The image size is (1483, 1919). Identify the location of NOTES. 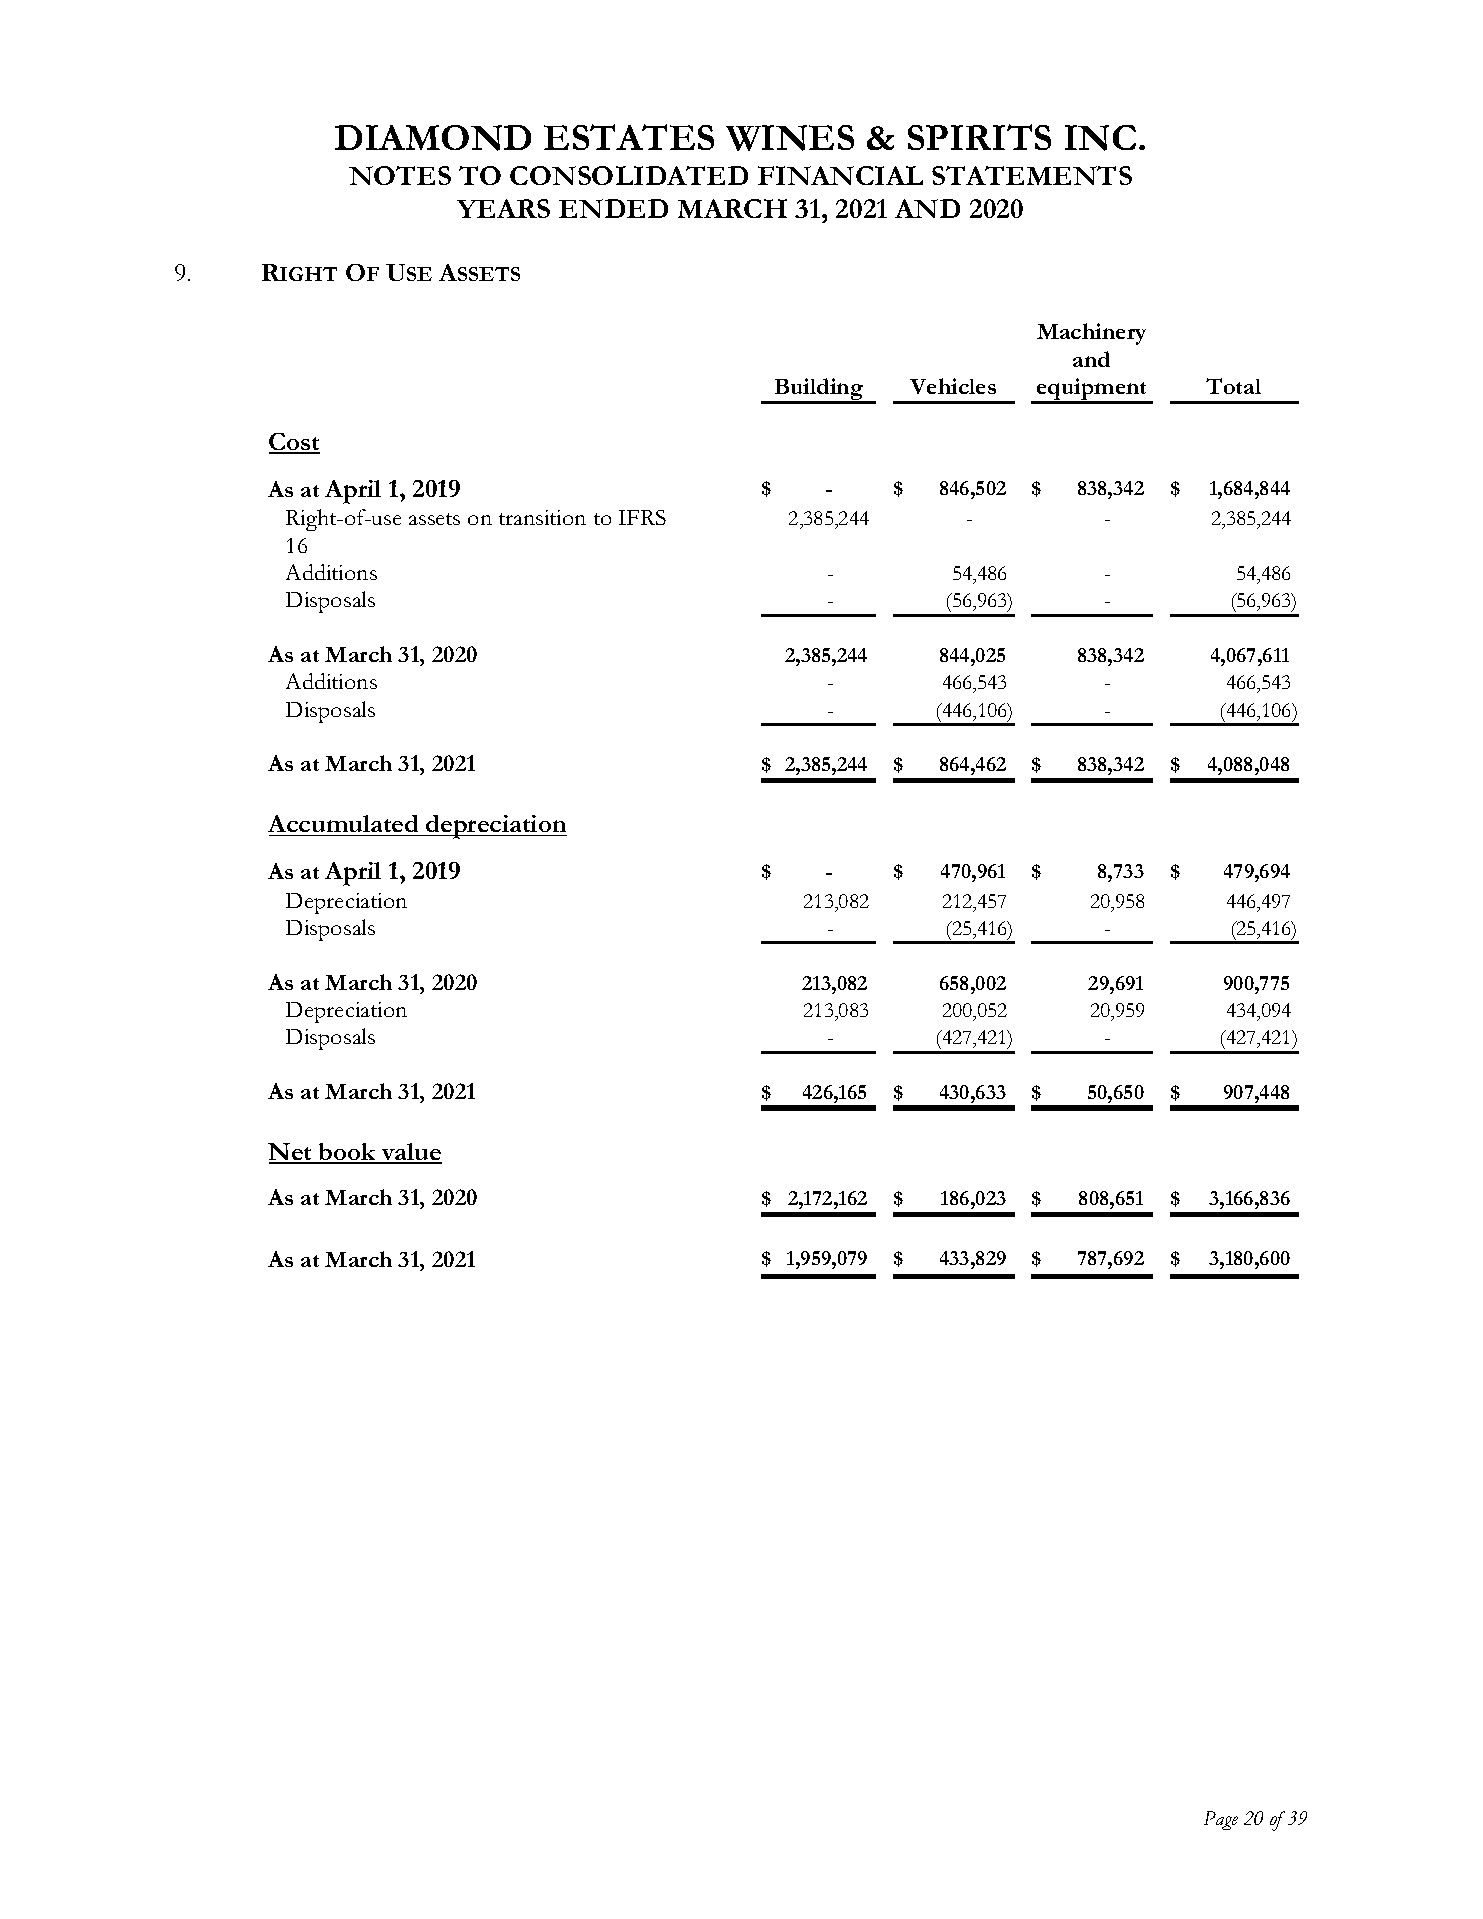
(400, 175).
